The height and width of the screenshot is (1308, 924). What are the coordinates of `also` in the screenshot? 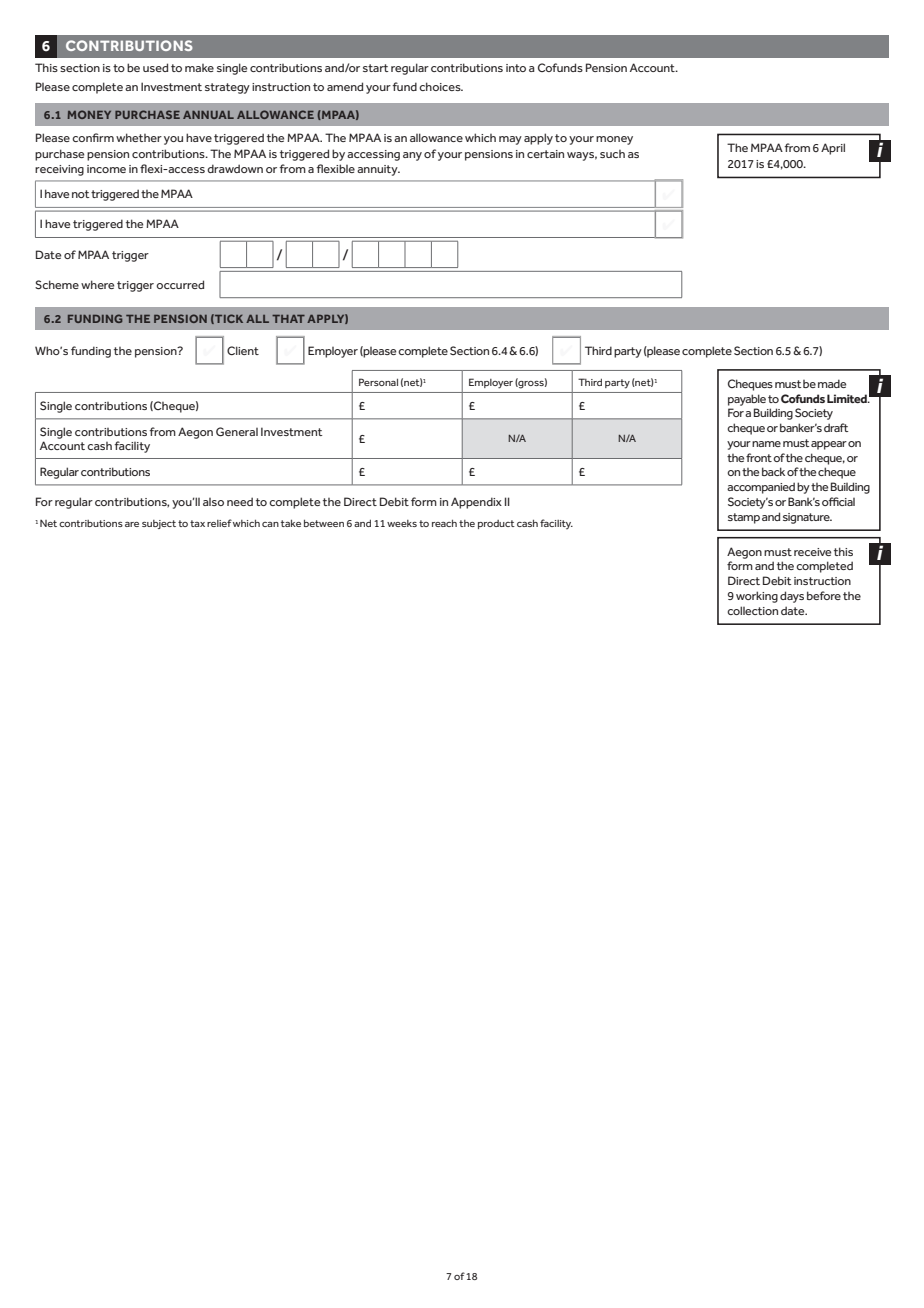 It's located at (213, 502).
